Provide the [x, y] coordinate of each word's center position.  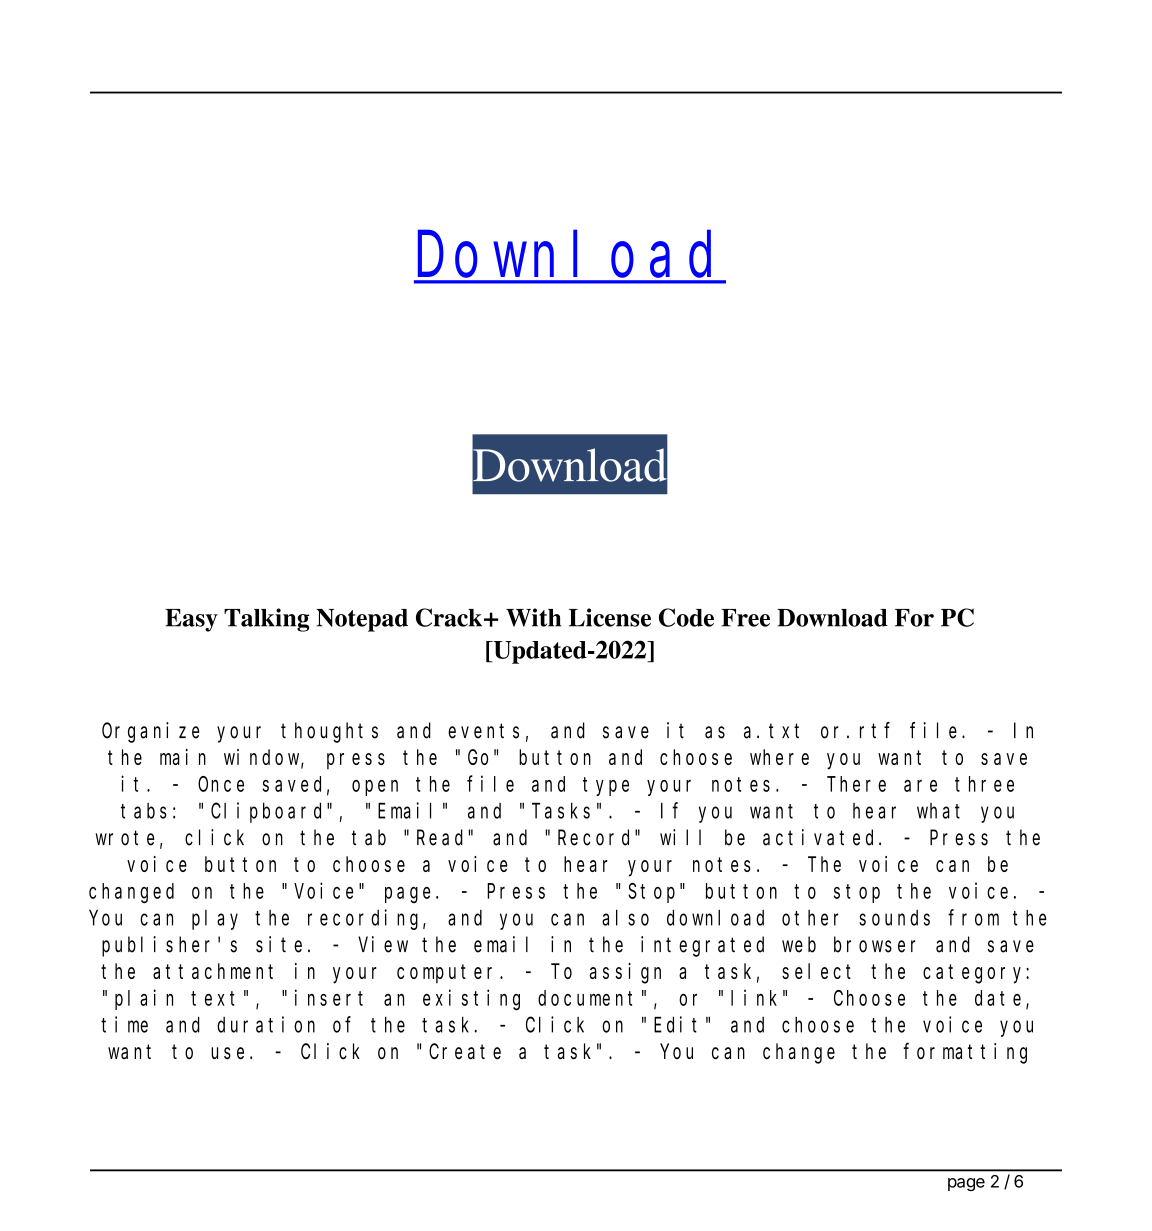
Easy [191, 620]
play [215, 920]
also [625, 918]
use [227, 1053]
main [183, 757]
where [779, 757]
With [533, 617]
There [856, 784]
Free [745, 618]
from [973, 917]
